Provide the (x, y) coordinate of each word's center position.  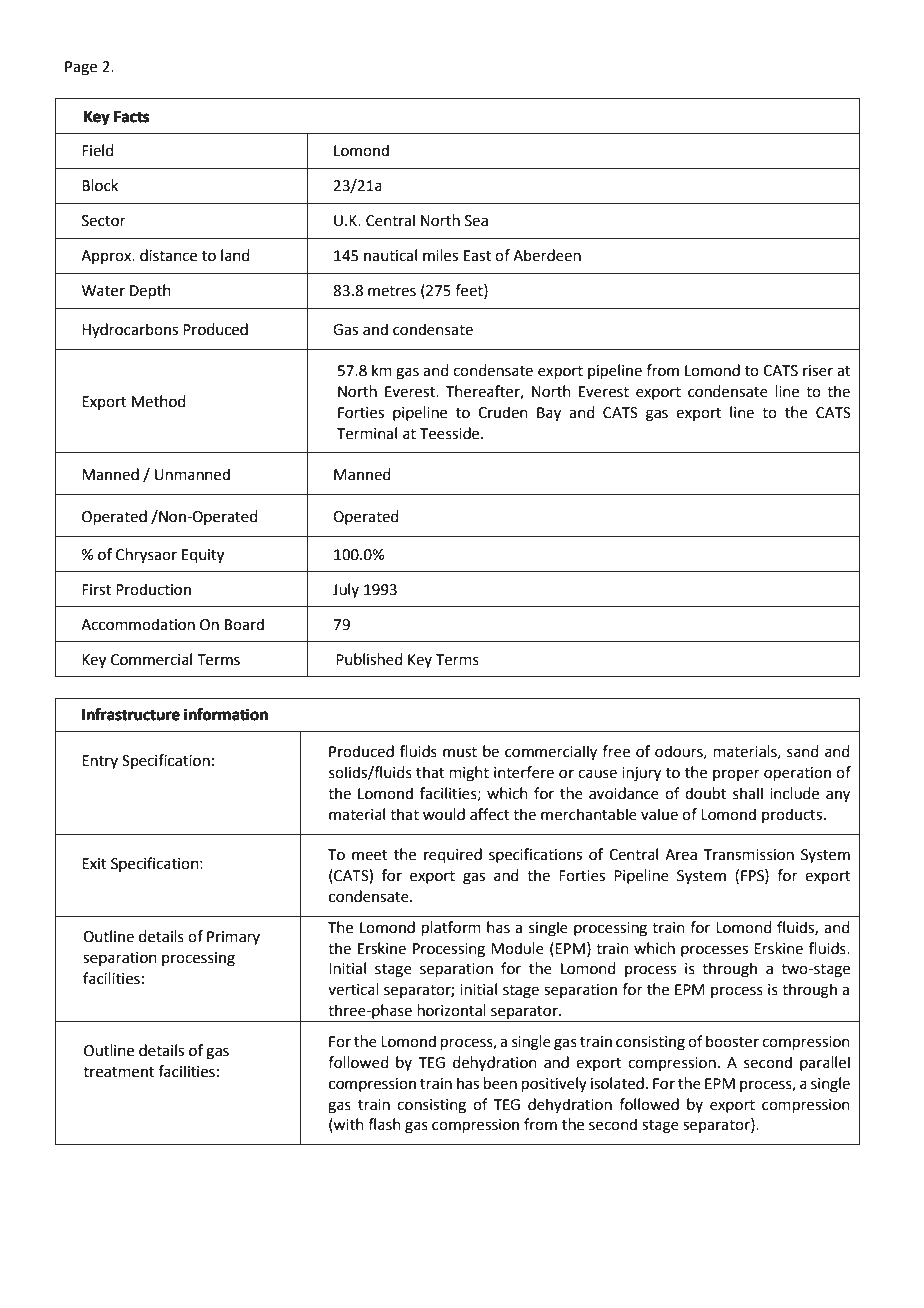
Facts (131, 117)
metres (392, 291)
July (346, 590)
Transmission (749, 855)
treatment (118, 1072)
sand (803, 751)
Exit (94, 864)
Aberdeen (547, 255)
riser (818, 371)
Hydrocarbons (130, 330)
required (453, 855)
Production (153, 589)
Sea (476, 221)
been (500, 1083)
